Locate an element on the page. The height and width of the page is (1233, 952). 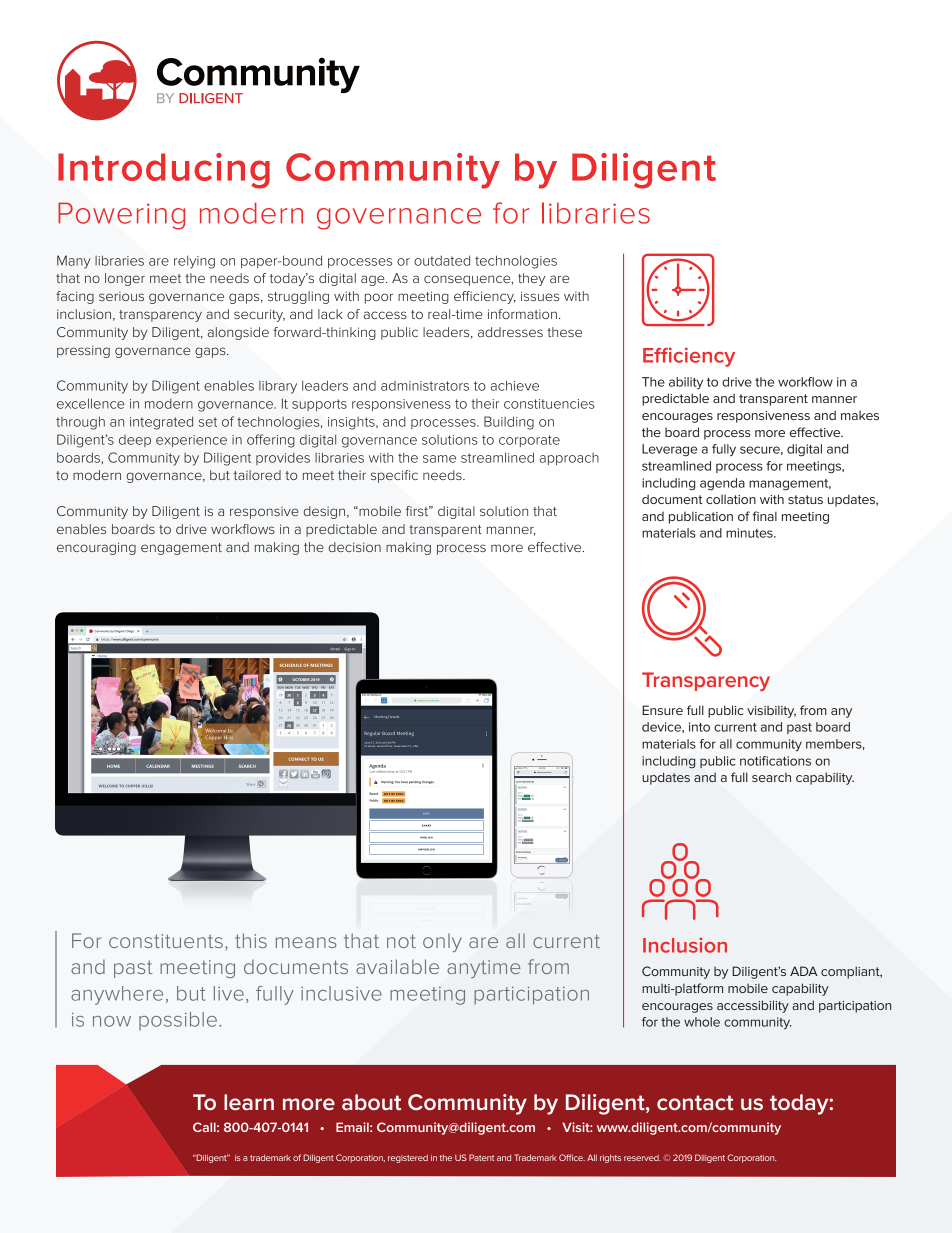
agenda is located at coordinates (722, 484).
